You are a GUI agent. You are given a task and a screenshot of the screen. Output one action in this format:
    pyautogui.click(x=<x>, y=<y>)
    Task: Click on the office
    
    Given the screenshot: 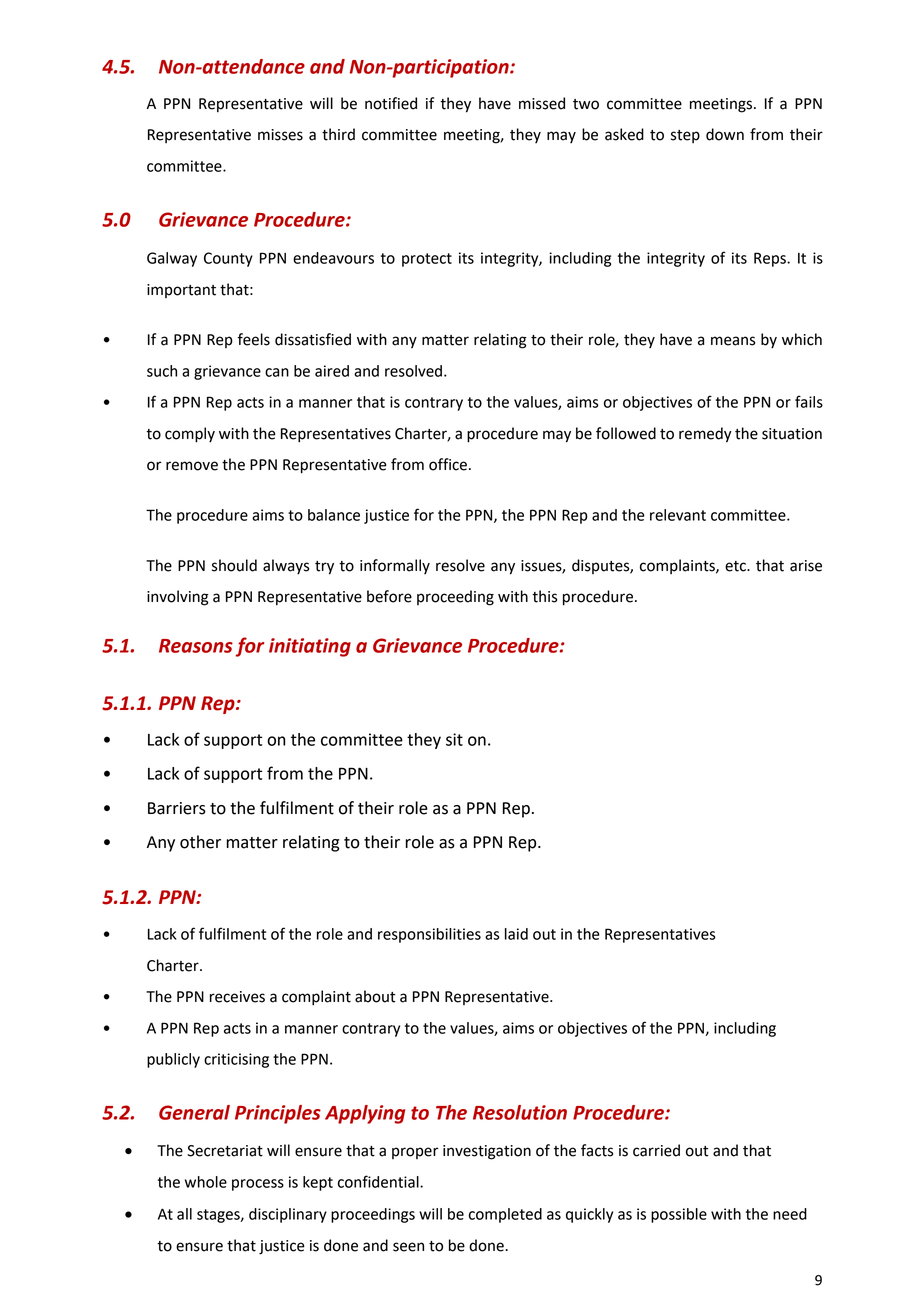 What is the action you would take?
    pyautogui.click(x=448, y=464)
